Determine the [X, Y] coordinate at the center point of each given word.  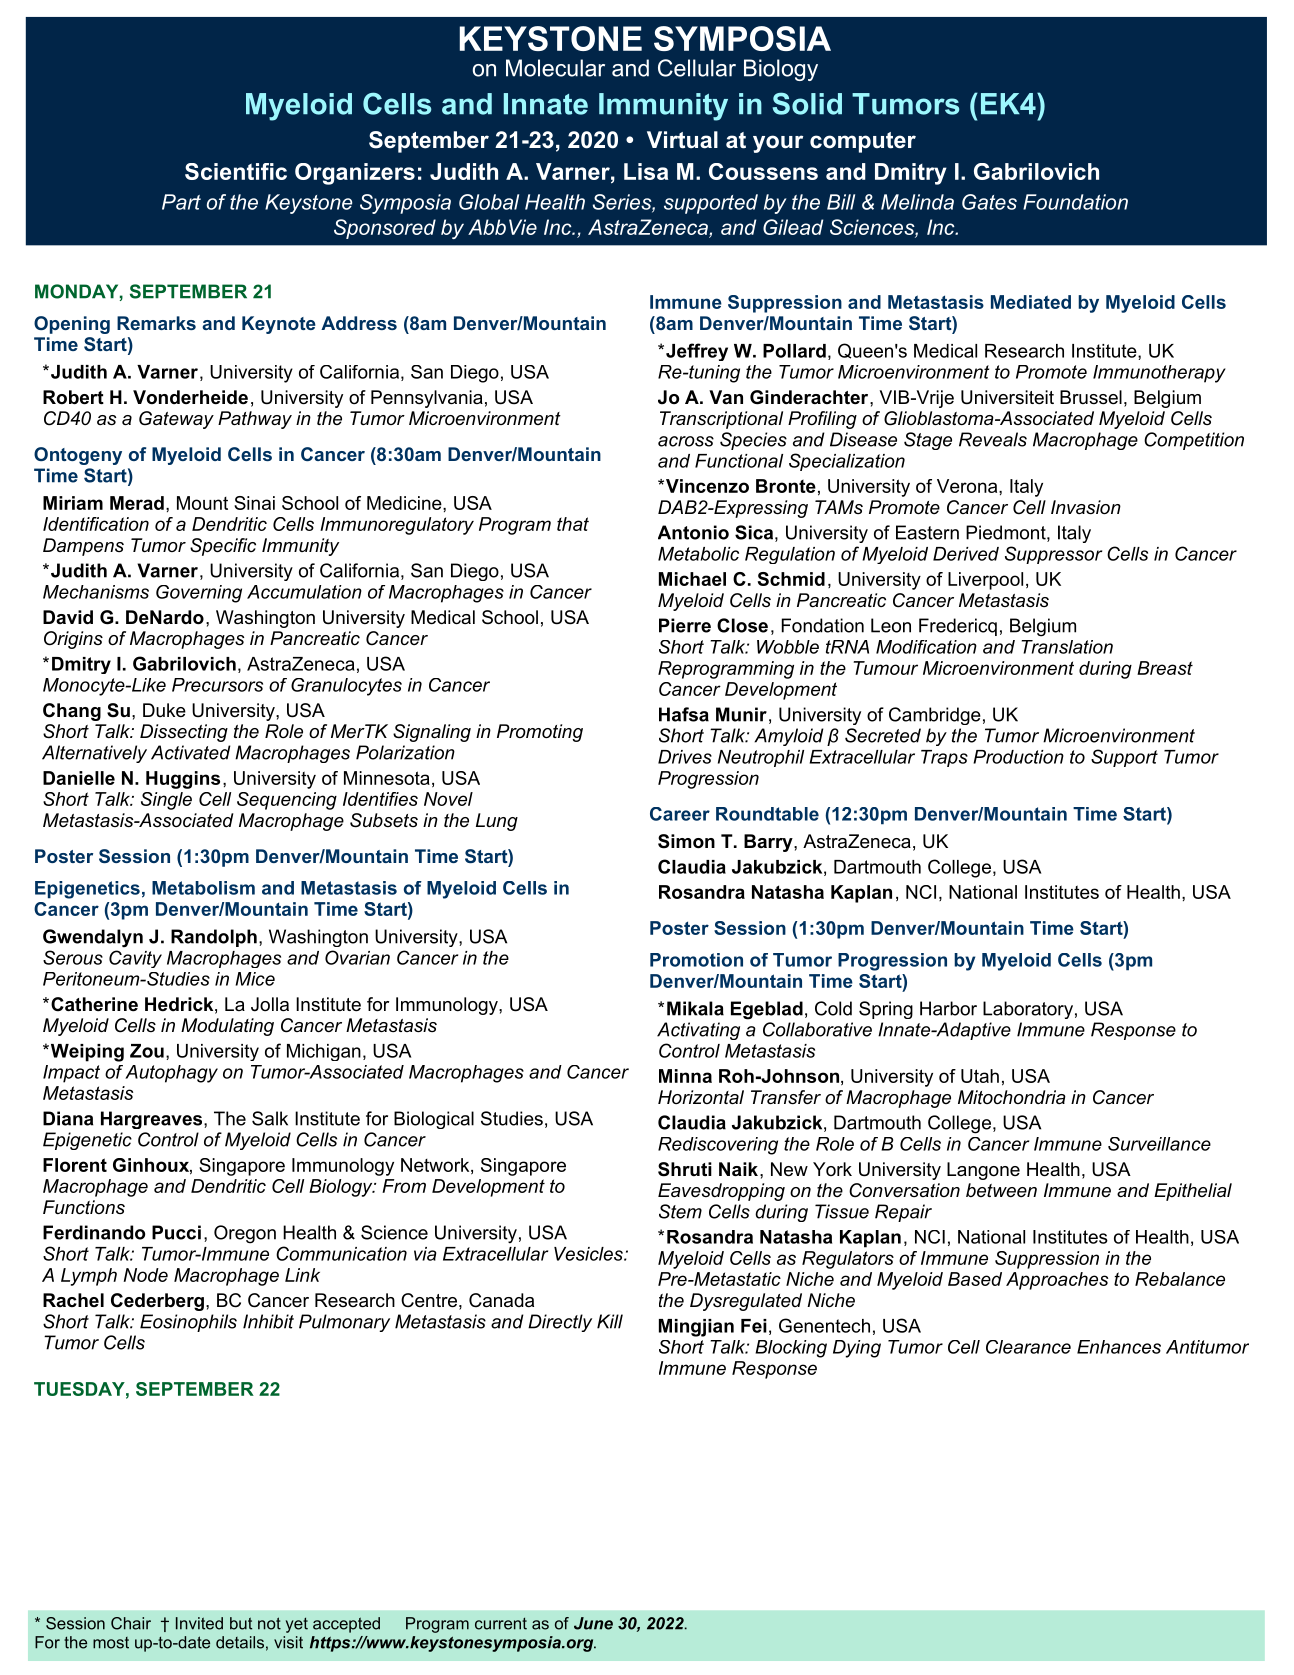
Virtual [682, 140]
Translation [1067, 647]
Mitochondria [1012, 1097]
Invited [199, 1623]
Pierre [685, 625]
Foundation [1075, 202]
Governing [199, 594]
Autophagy [171, 1074]
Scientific [236, 171]
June [593, 1623]
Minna [685, 1076]
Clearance [1028, 1347]
